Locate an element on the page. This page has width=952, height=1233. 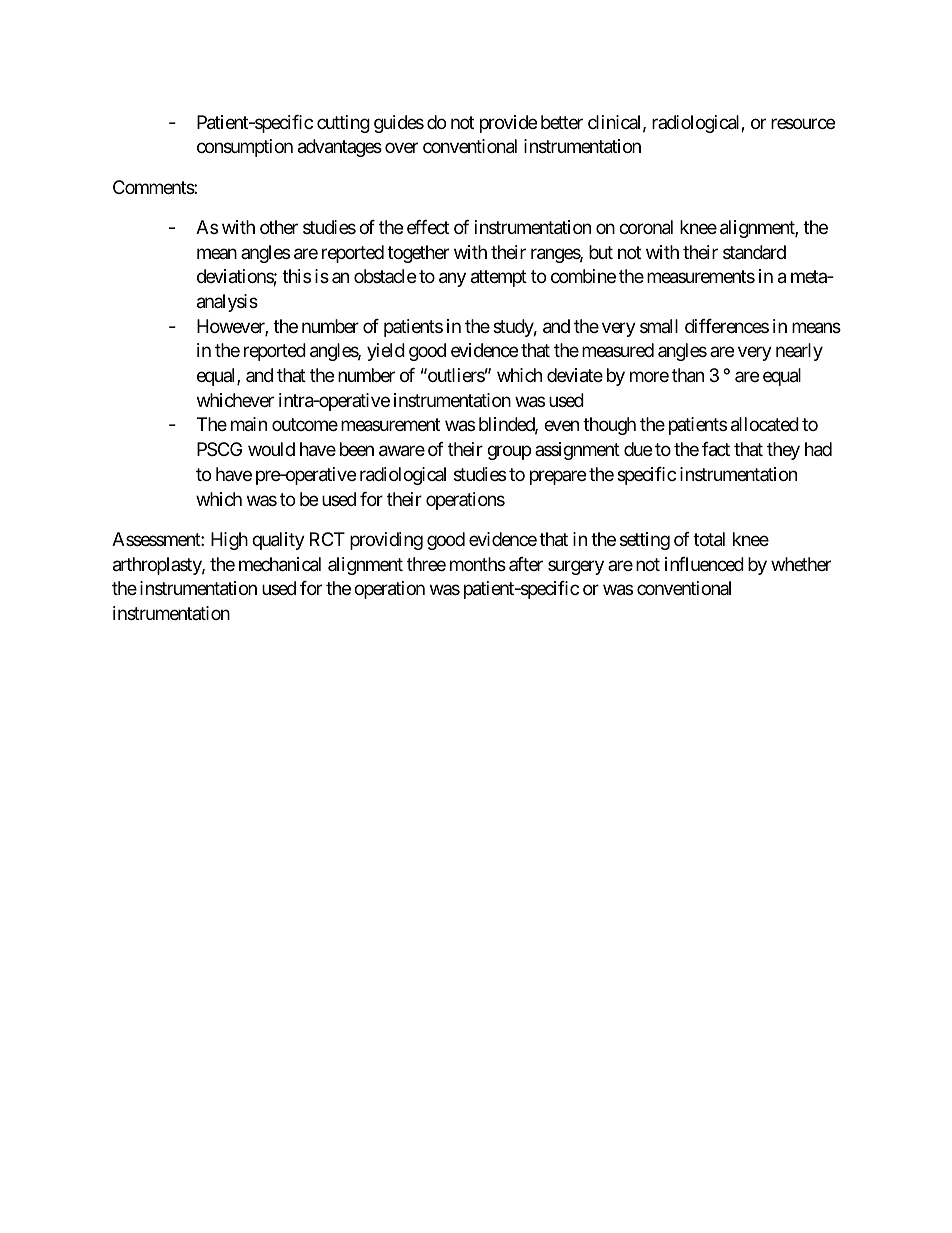
resource is located at coordinates (803, 123).
